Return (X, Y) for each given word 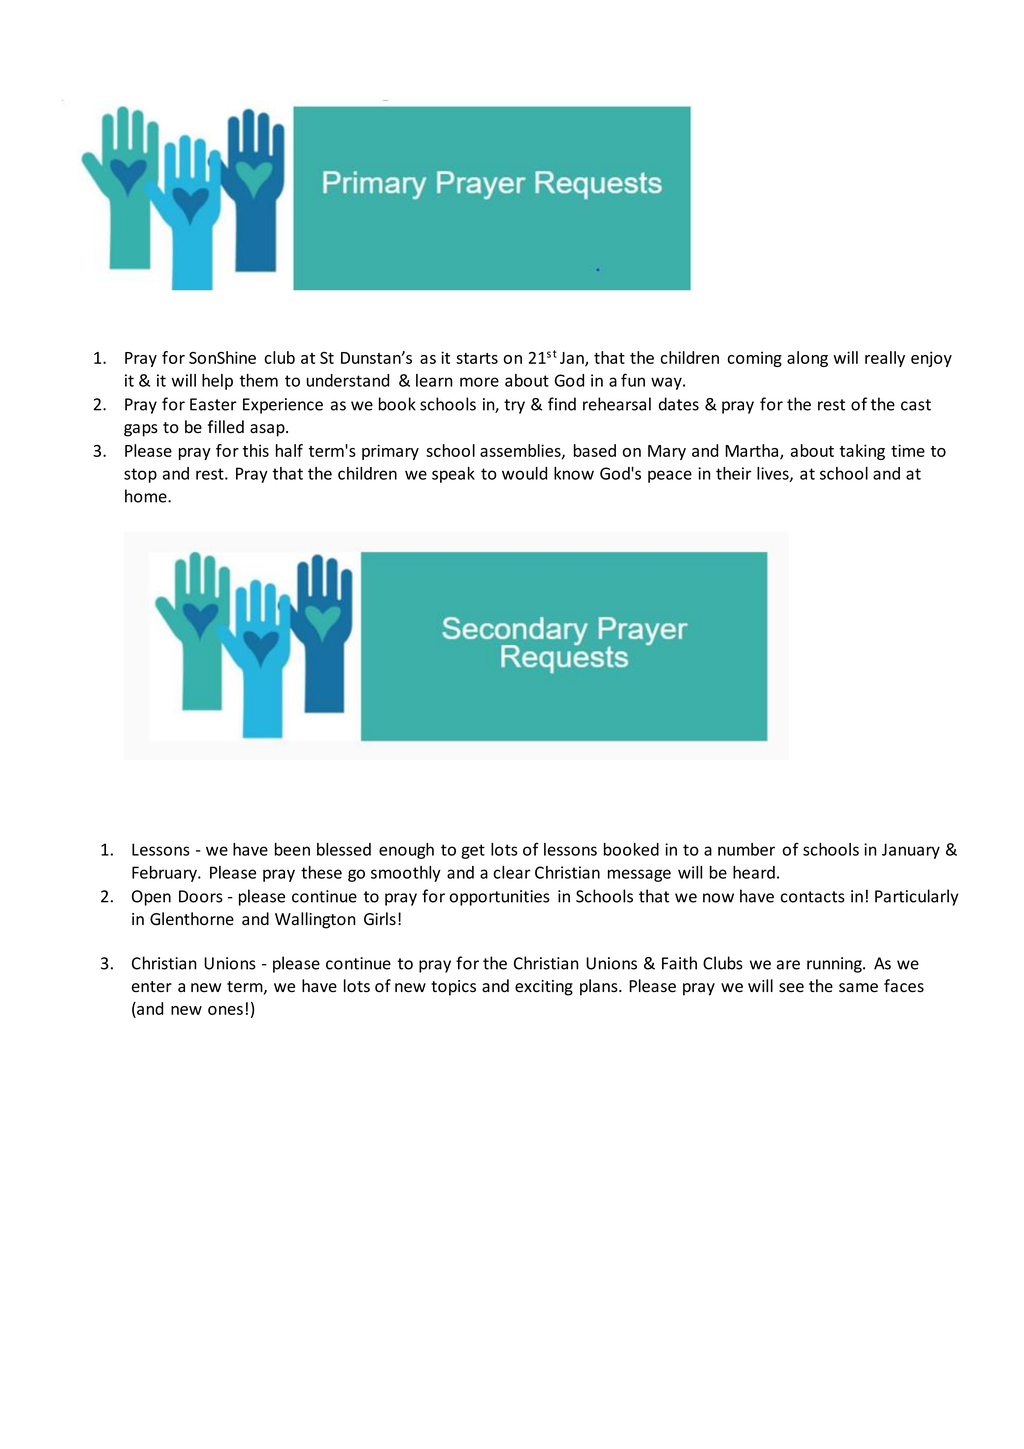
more (479, 382)
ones (225, 1010)
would (524, 473)
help (217, 382)
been (292, 849)
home (147, 496)
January (911, 851)
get (473, 851)
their (733, 473)
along (807, 359)
